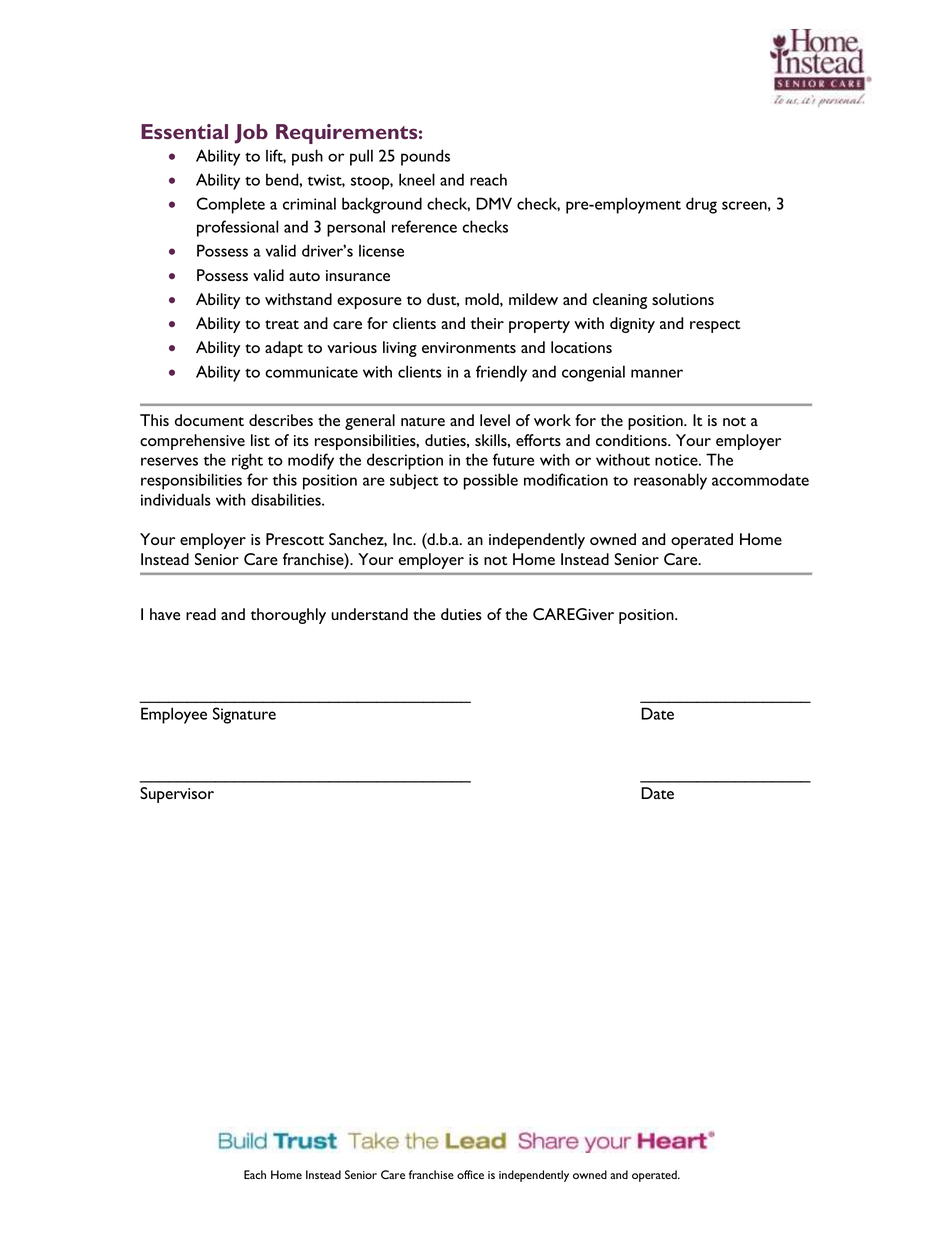  What do you see at coordinates (177, 795) in the screenshot?
I see `Supervisor` at bounding box center [177, 795].
